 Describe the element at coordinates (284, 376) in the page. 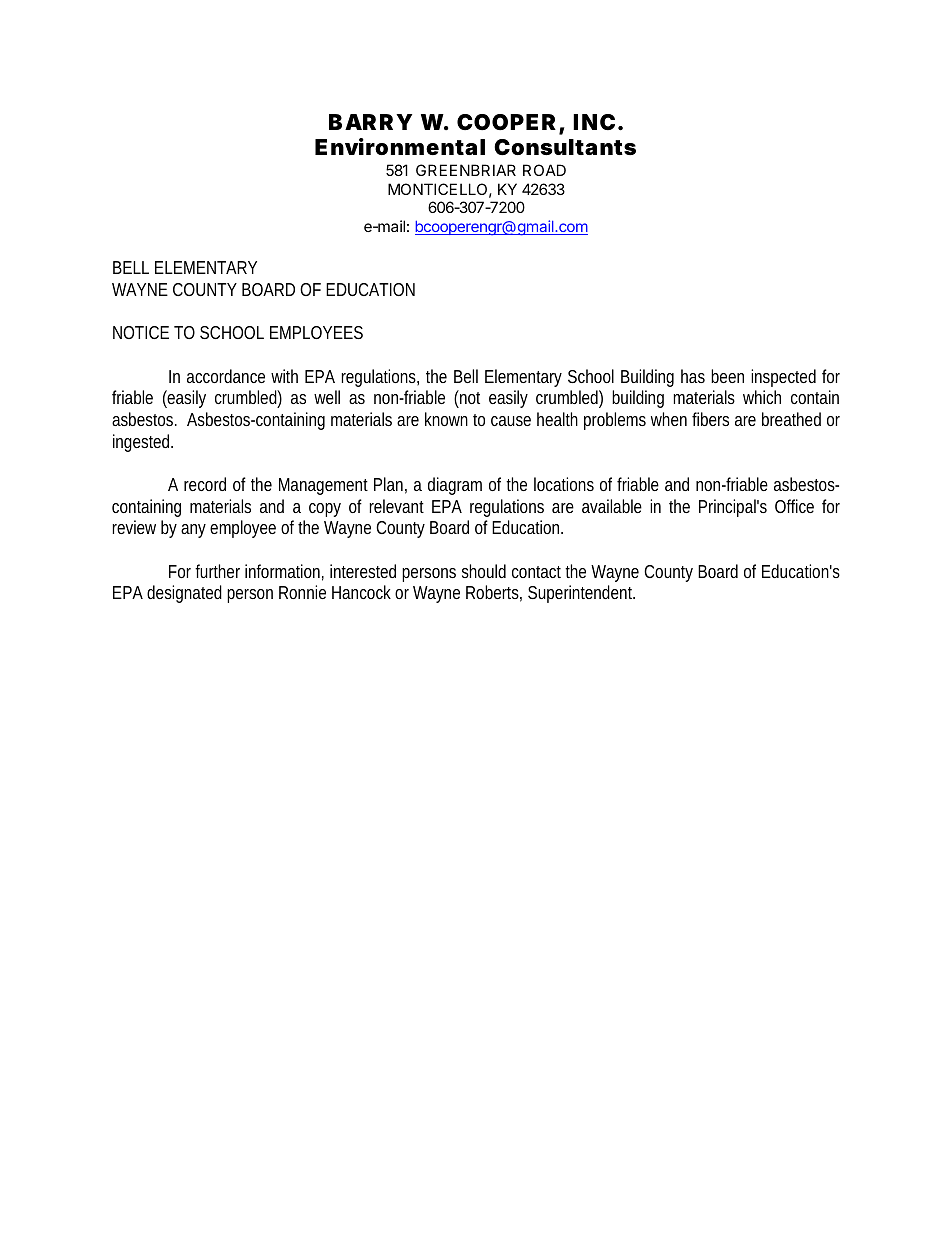

I see `with` at that location.
